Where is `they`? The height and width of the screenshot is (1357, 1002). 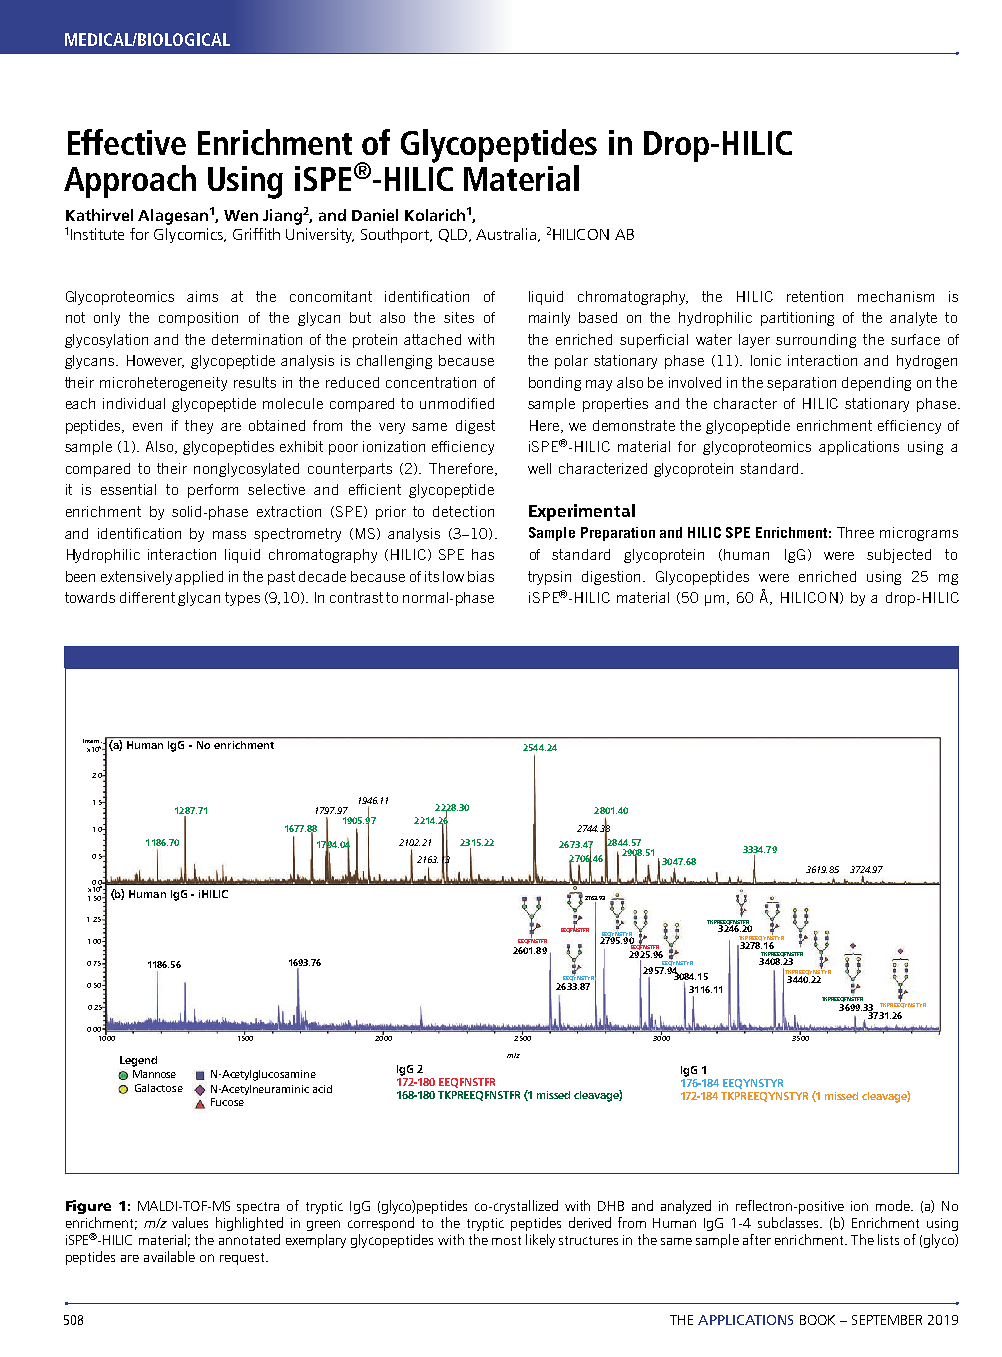
they is located at coordinates (199, 427).
